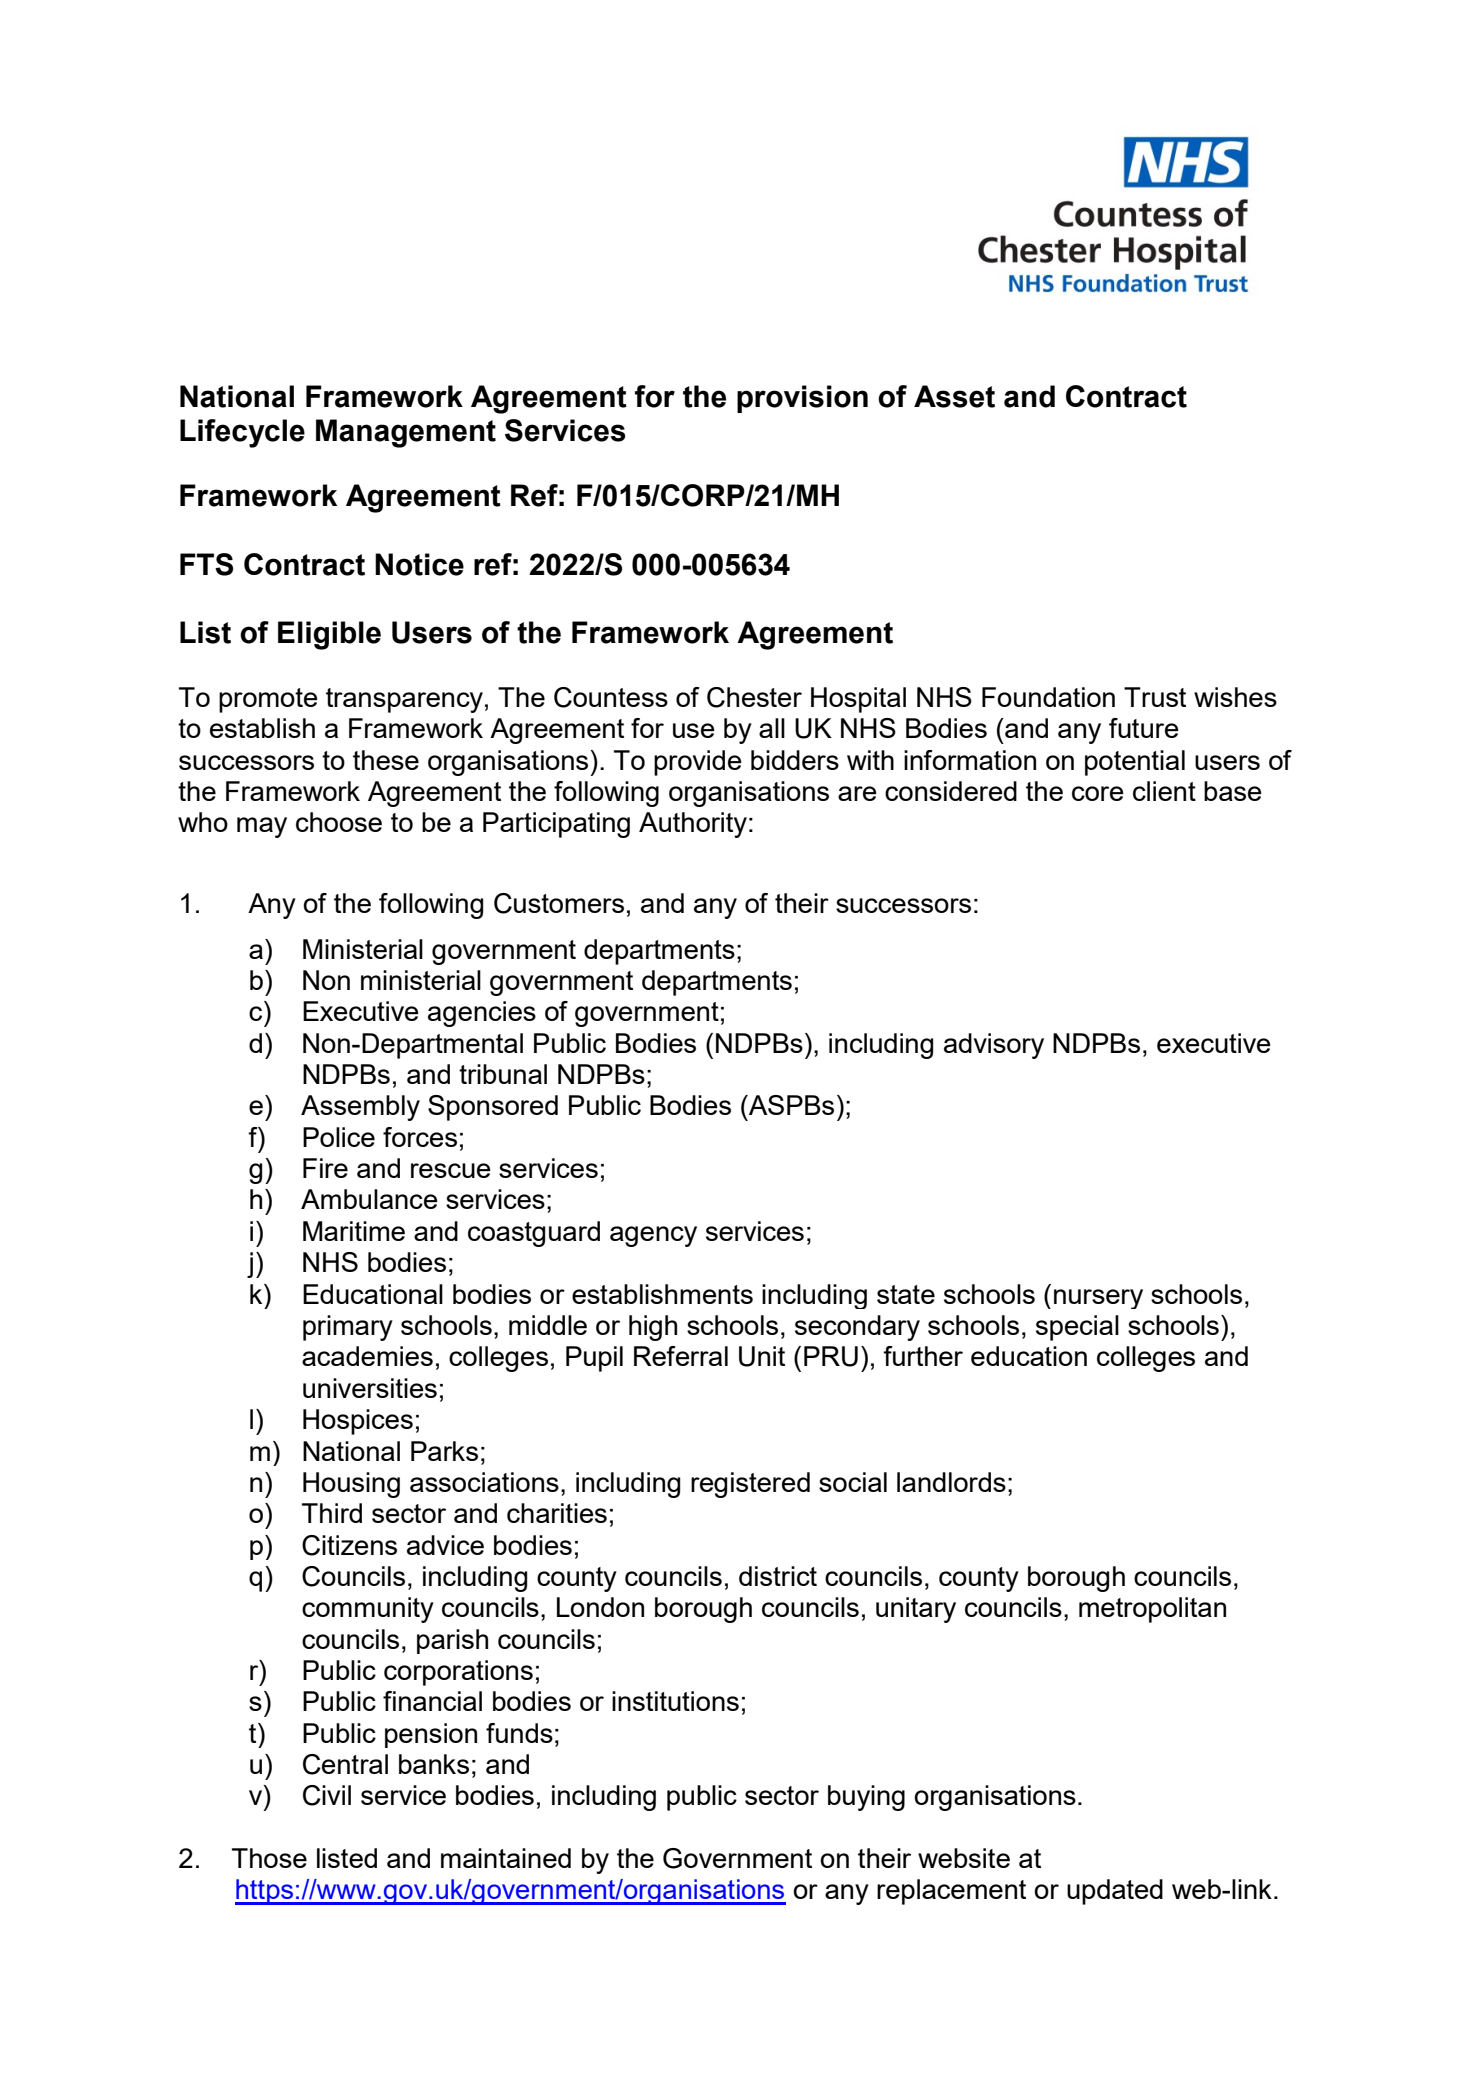 This screenshot has width=1476, height=2087. What do you see at coordinates (866, 1798) in the screenshot?
I see `buying` at bounding box center [866, 1798].
